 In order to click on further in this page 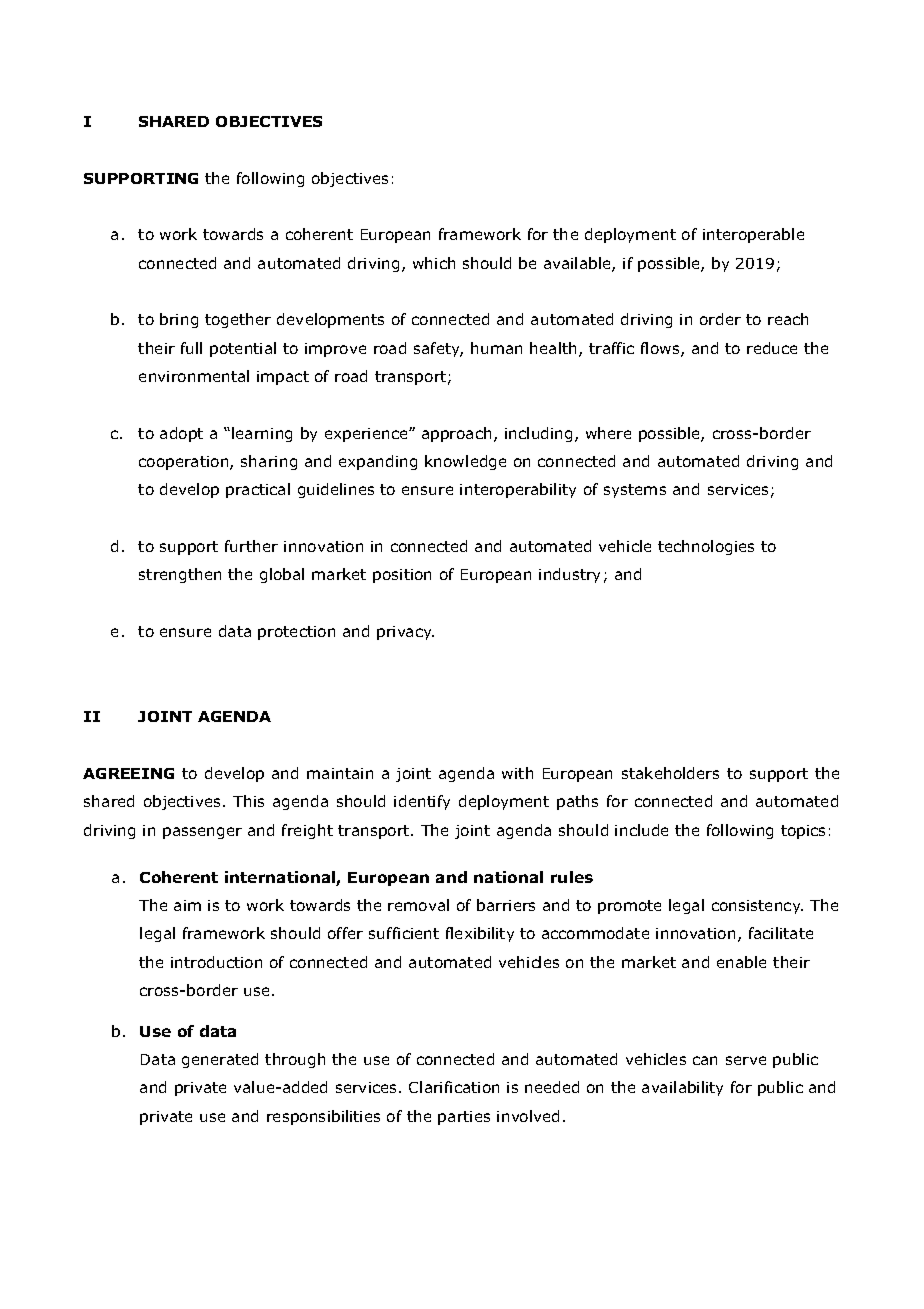, I will do `click(251, 546)`.
